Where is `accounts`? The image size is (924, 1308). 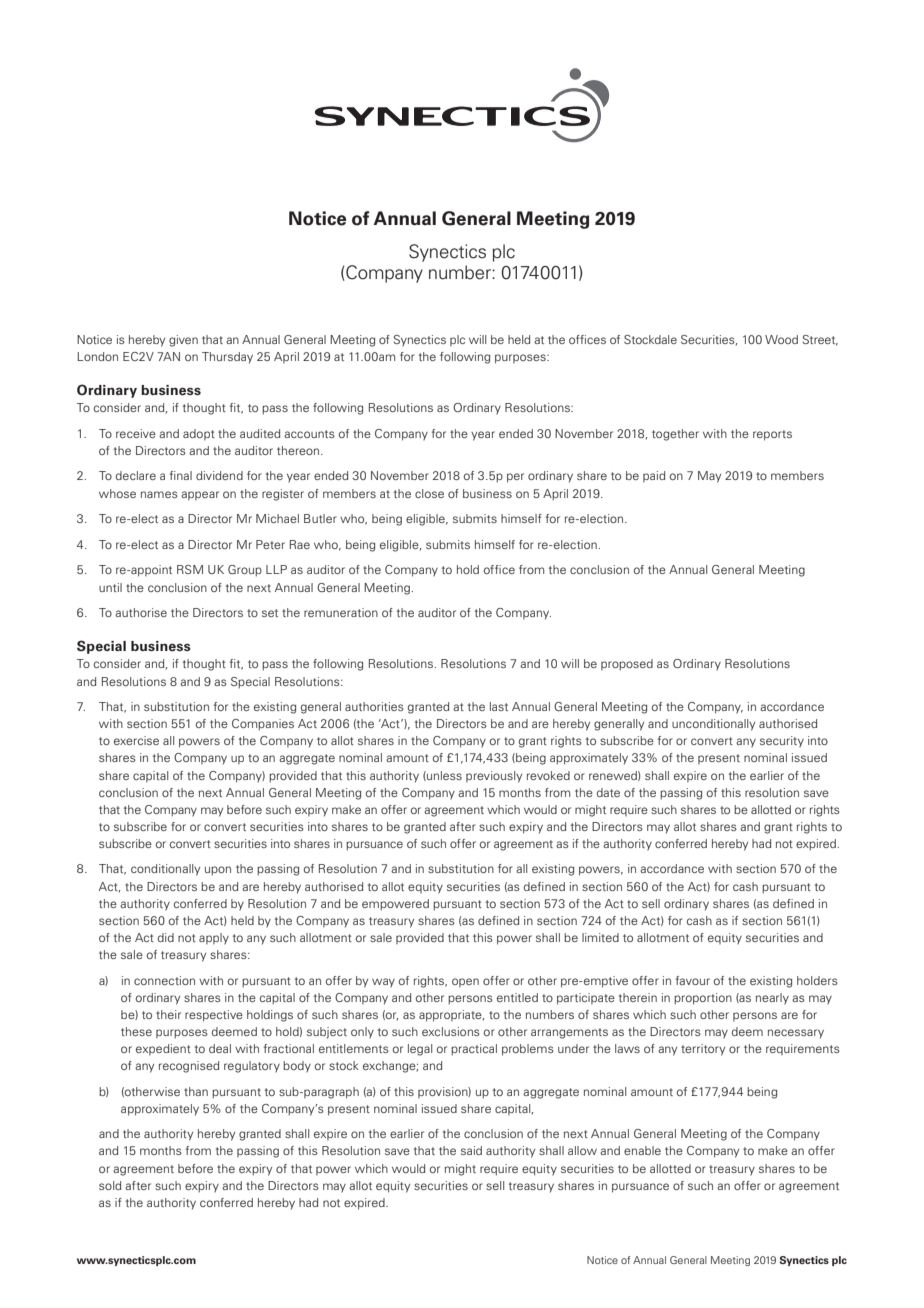
accounts is located at coordinates (309, 434).
